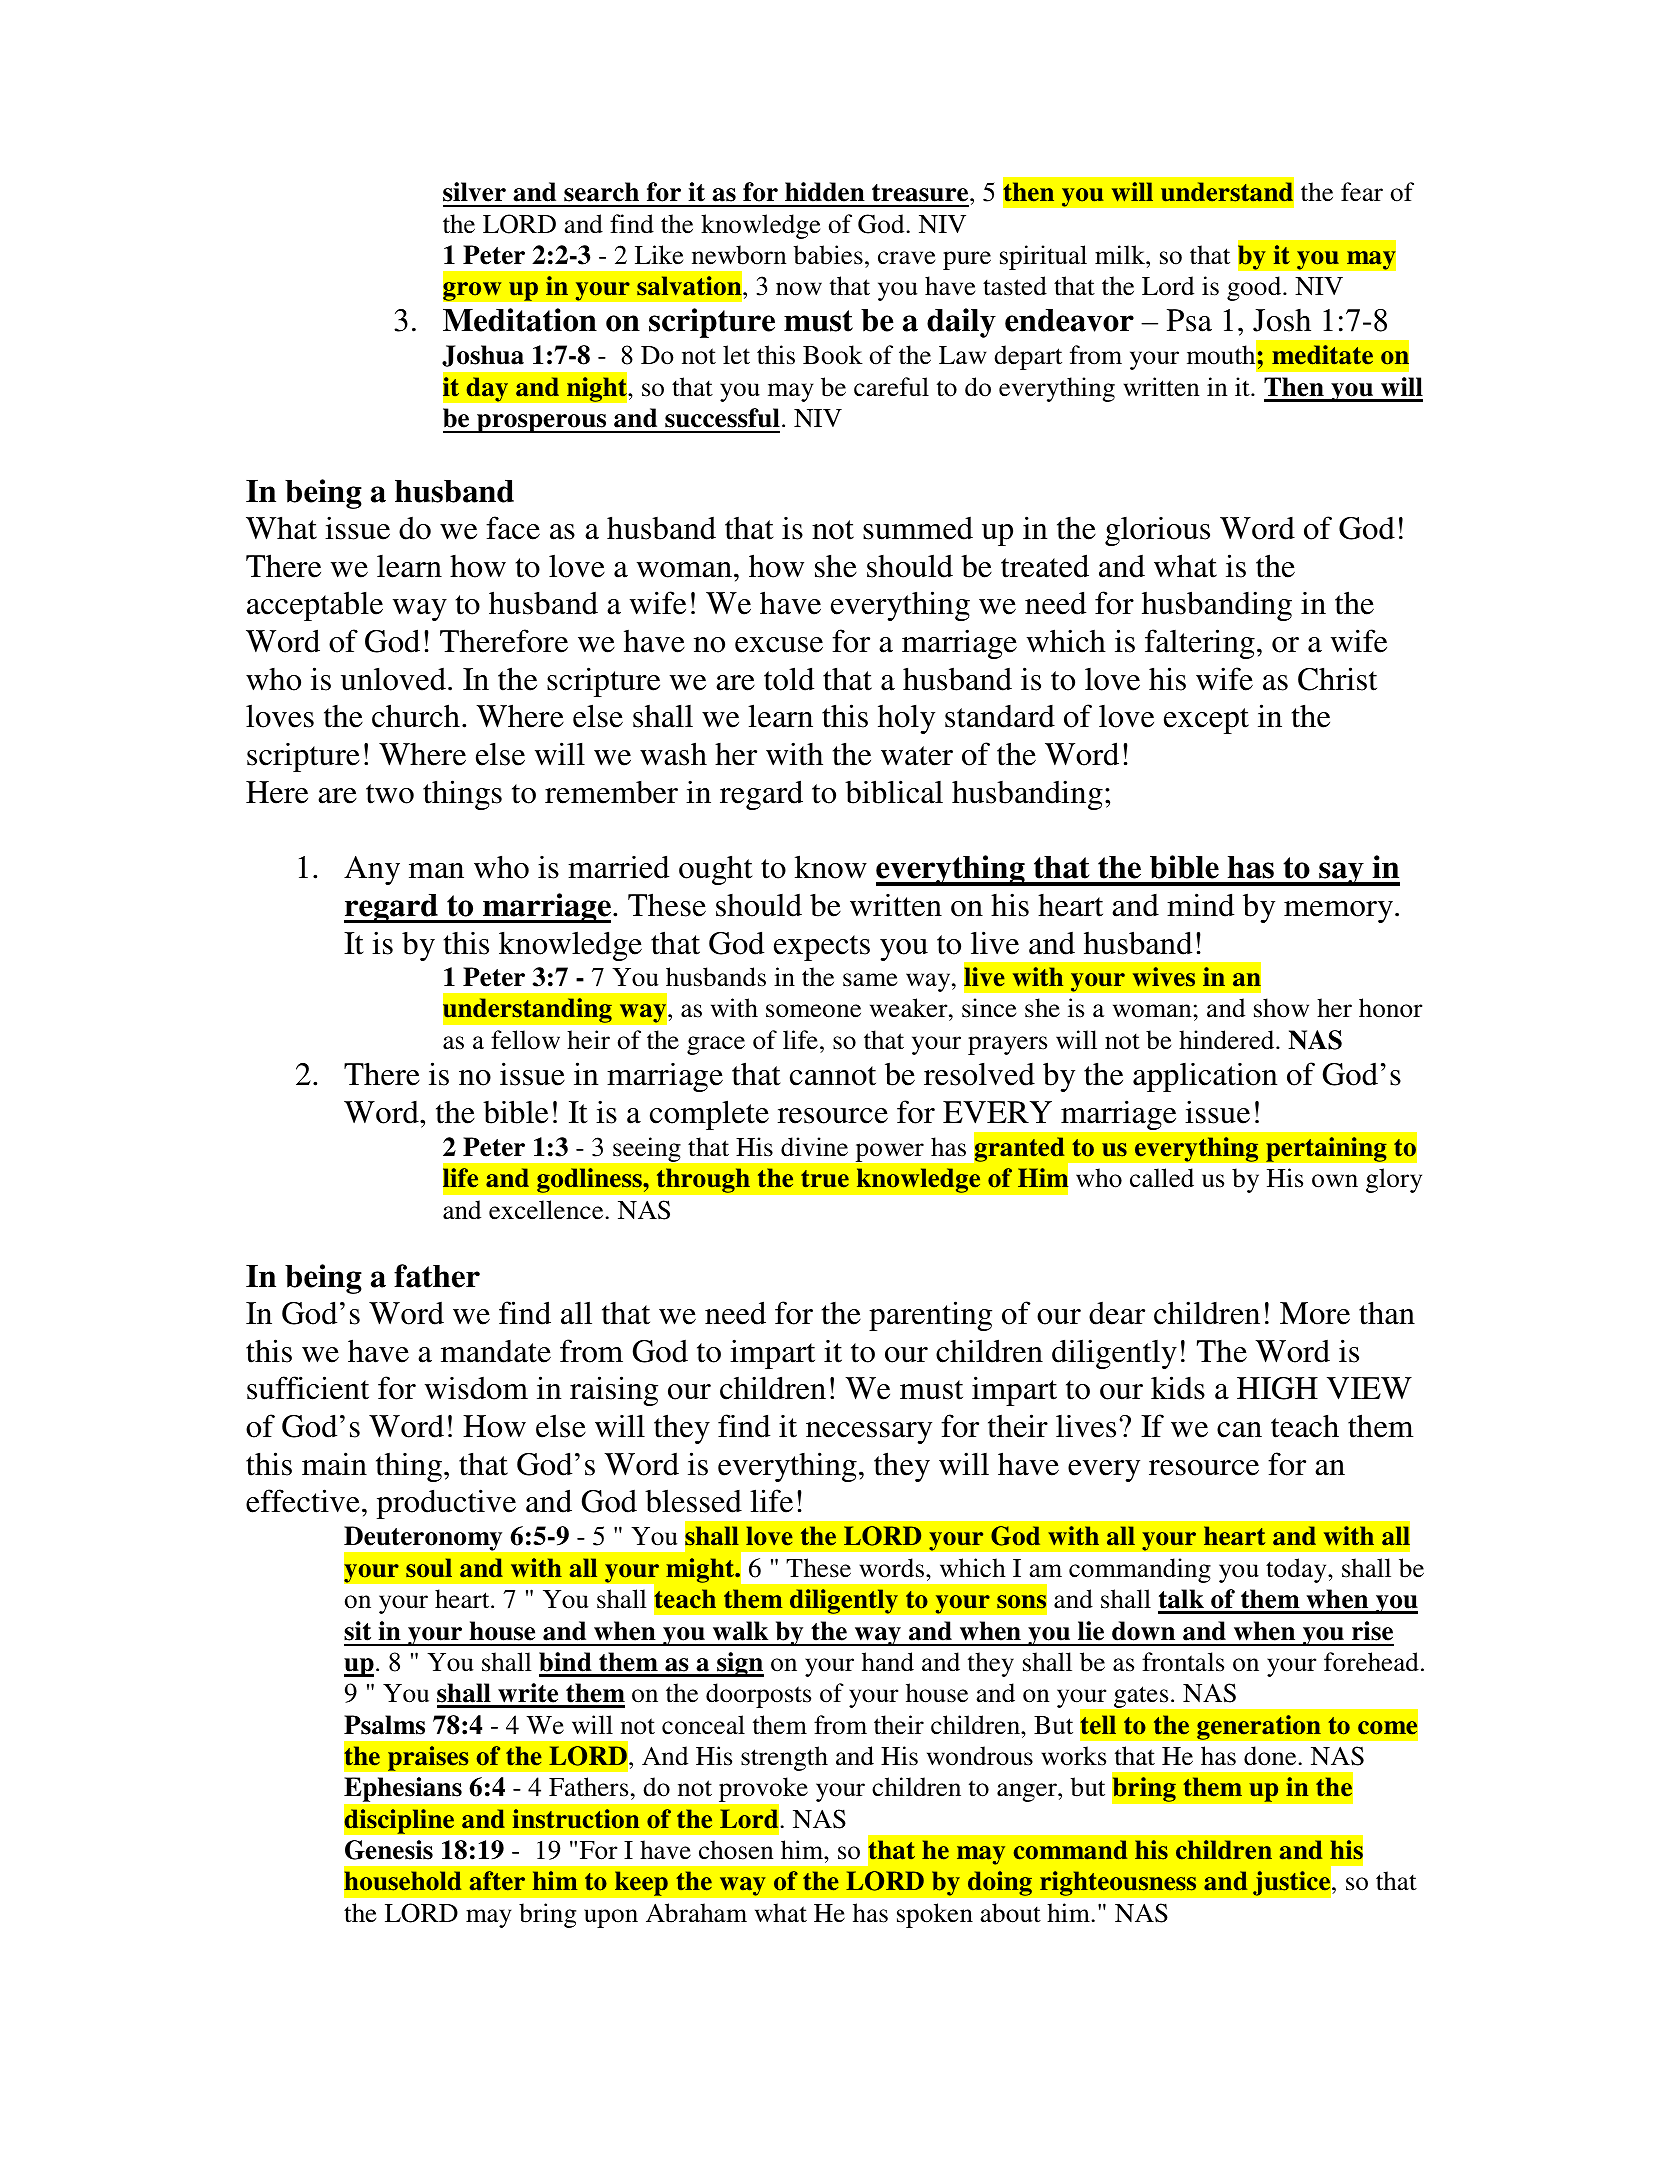 This screenshot has height=2163, width=1672. Describe the element at coordinates (496, 1351) in the screenshot. I see `mandate` at that location.
